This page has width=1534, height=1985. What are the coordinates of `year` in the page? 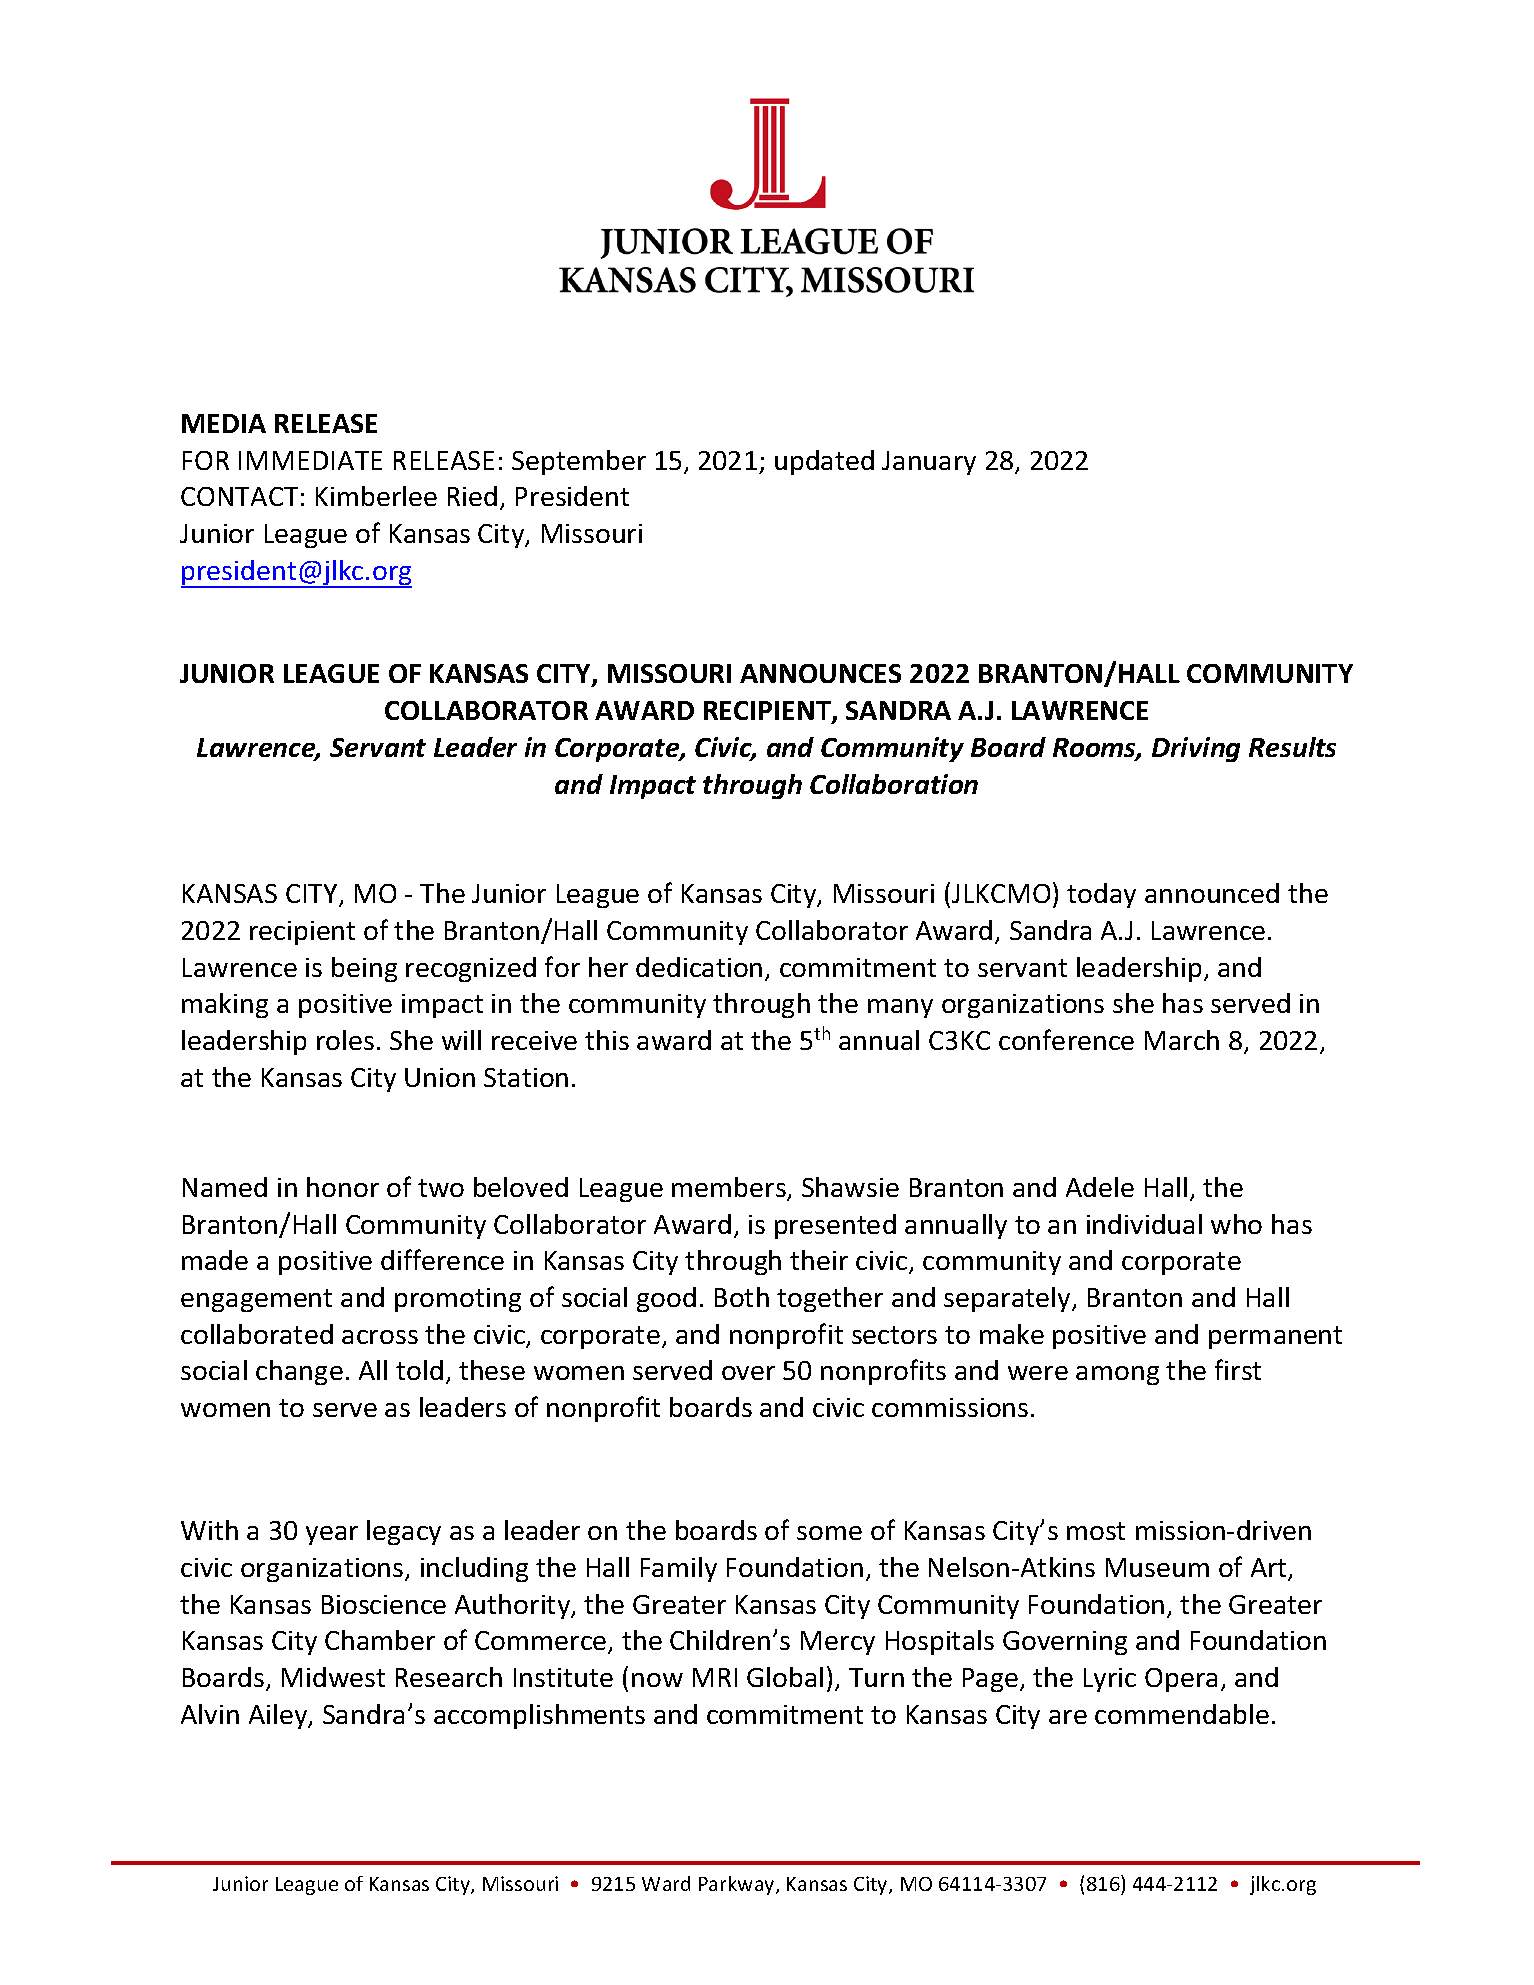 It's located at (332, 1535).
